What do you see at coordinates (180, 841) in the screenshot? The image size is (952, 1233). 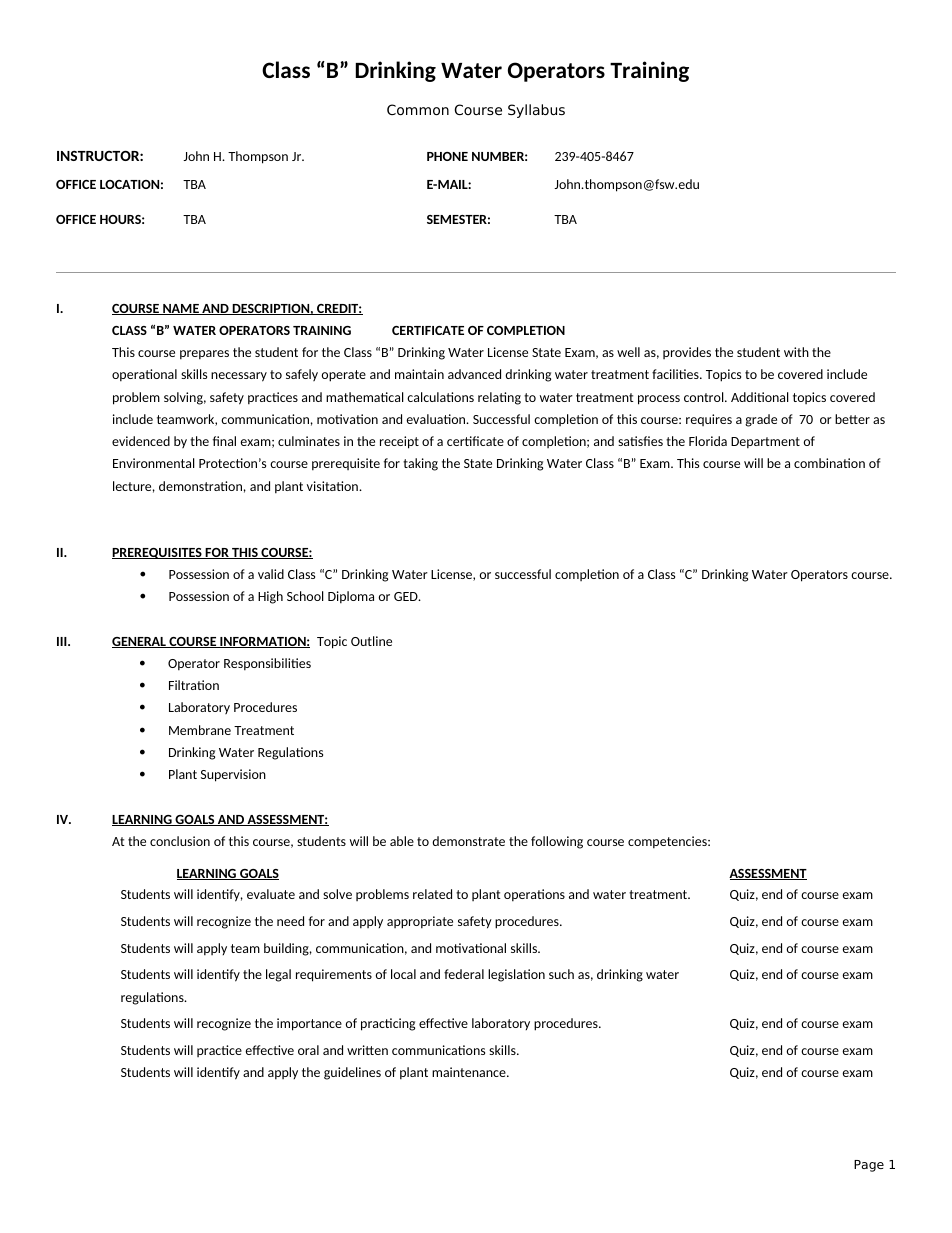 I see `conclusion` at bounding box center [180, 841].
